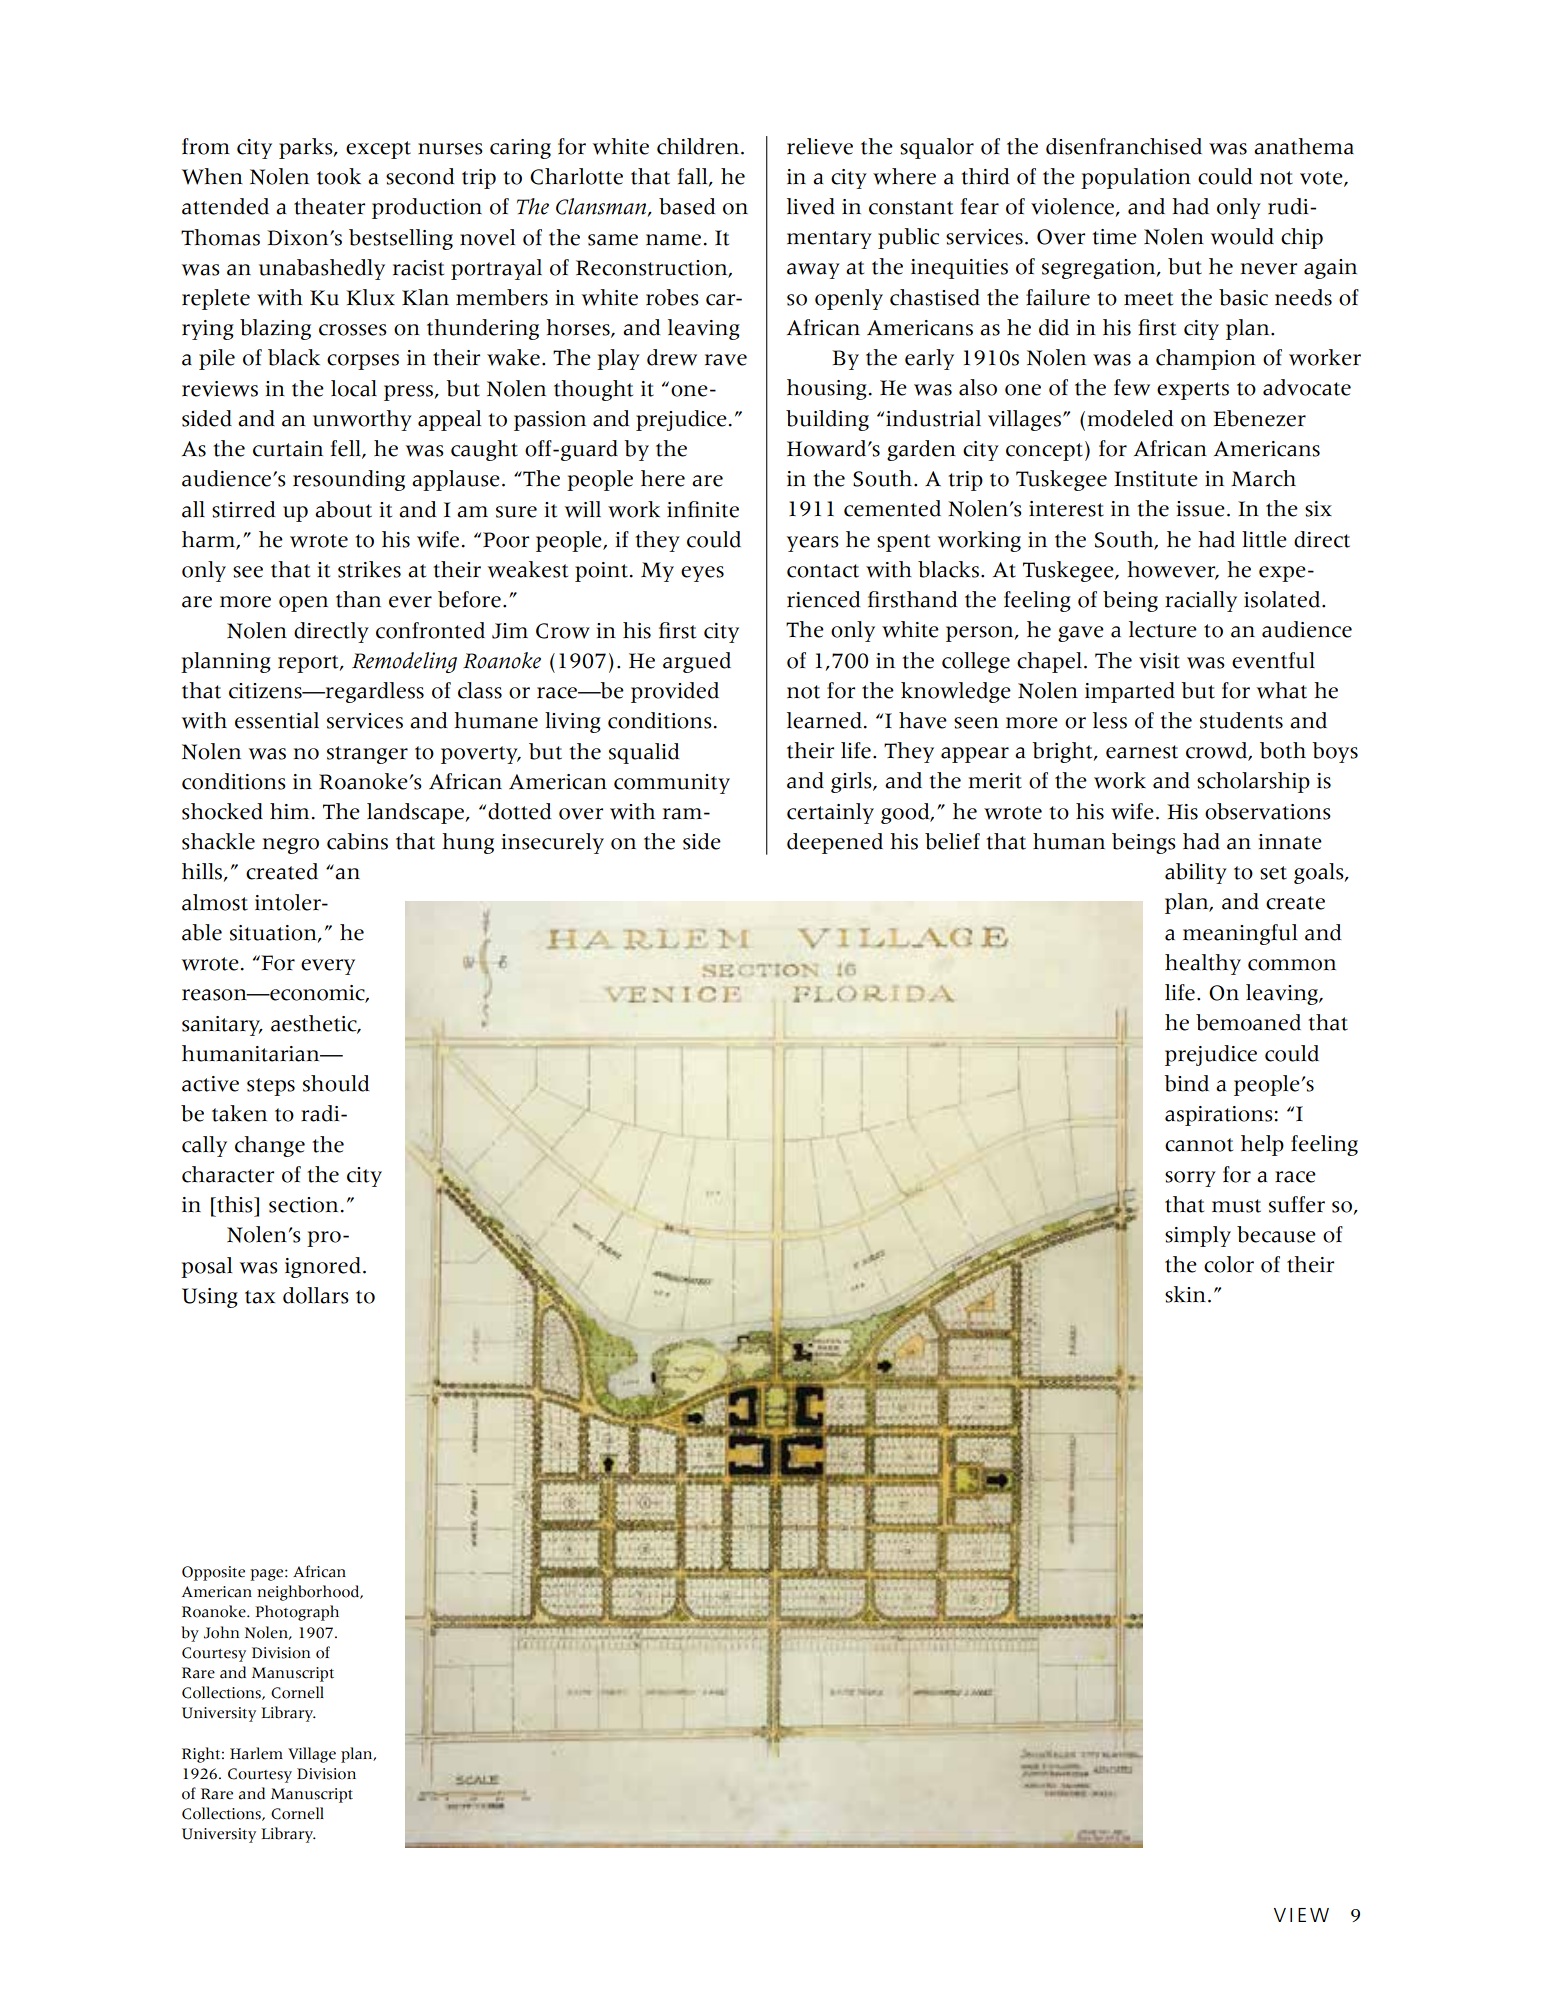  I want to click on students, so click(1241, 720).
